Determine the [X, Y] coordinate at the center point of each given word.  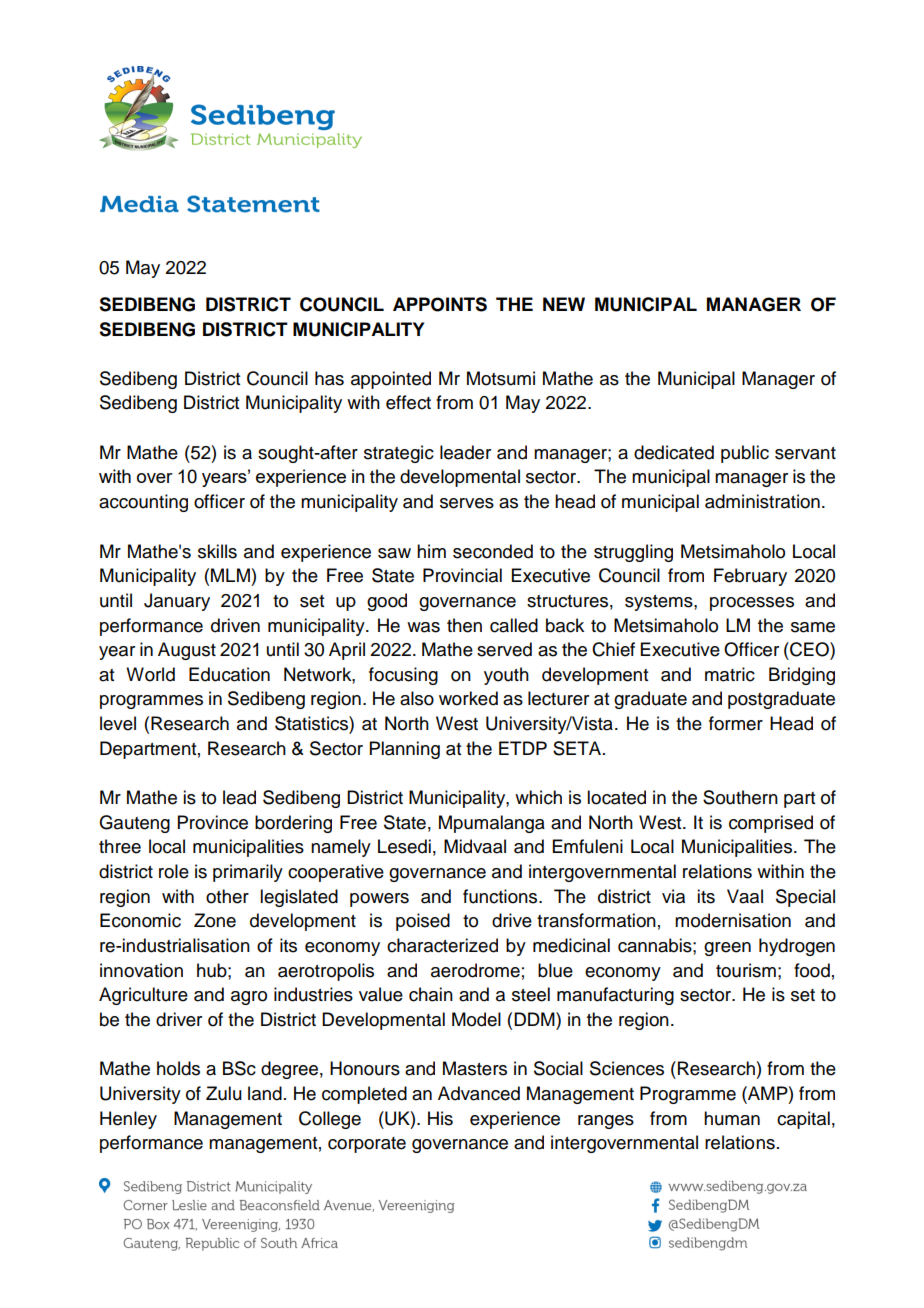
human [732, 1118]
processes [752, 604]
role [174, 871]
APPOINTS [440, 304]
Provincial [462, 575]
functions [501, 896]
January [177, 602]
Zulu [224, 1093]
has [329, 378]
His [440, 1118]
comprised [771, 824]
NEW [564, 304]
